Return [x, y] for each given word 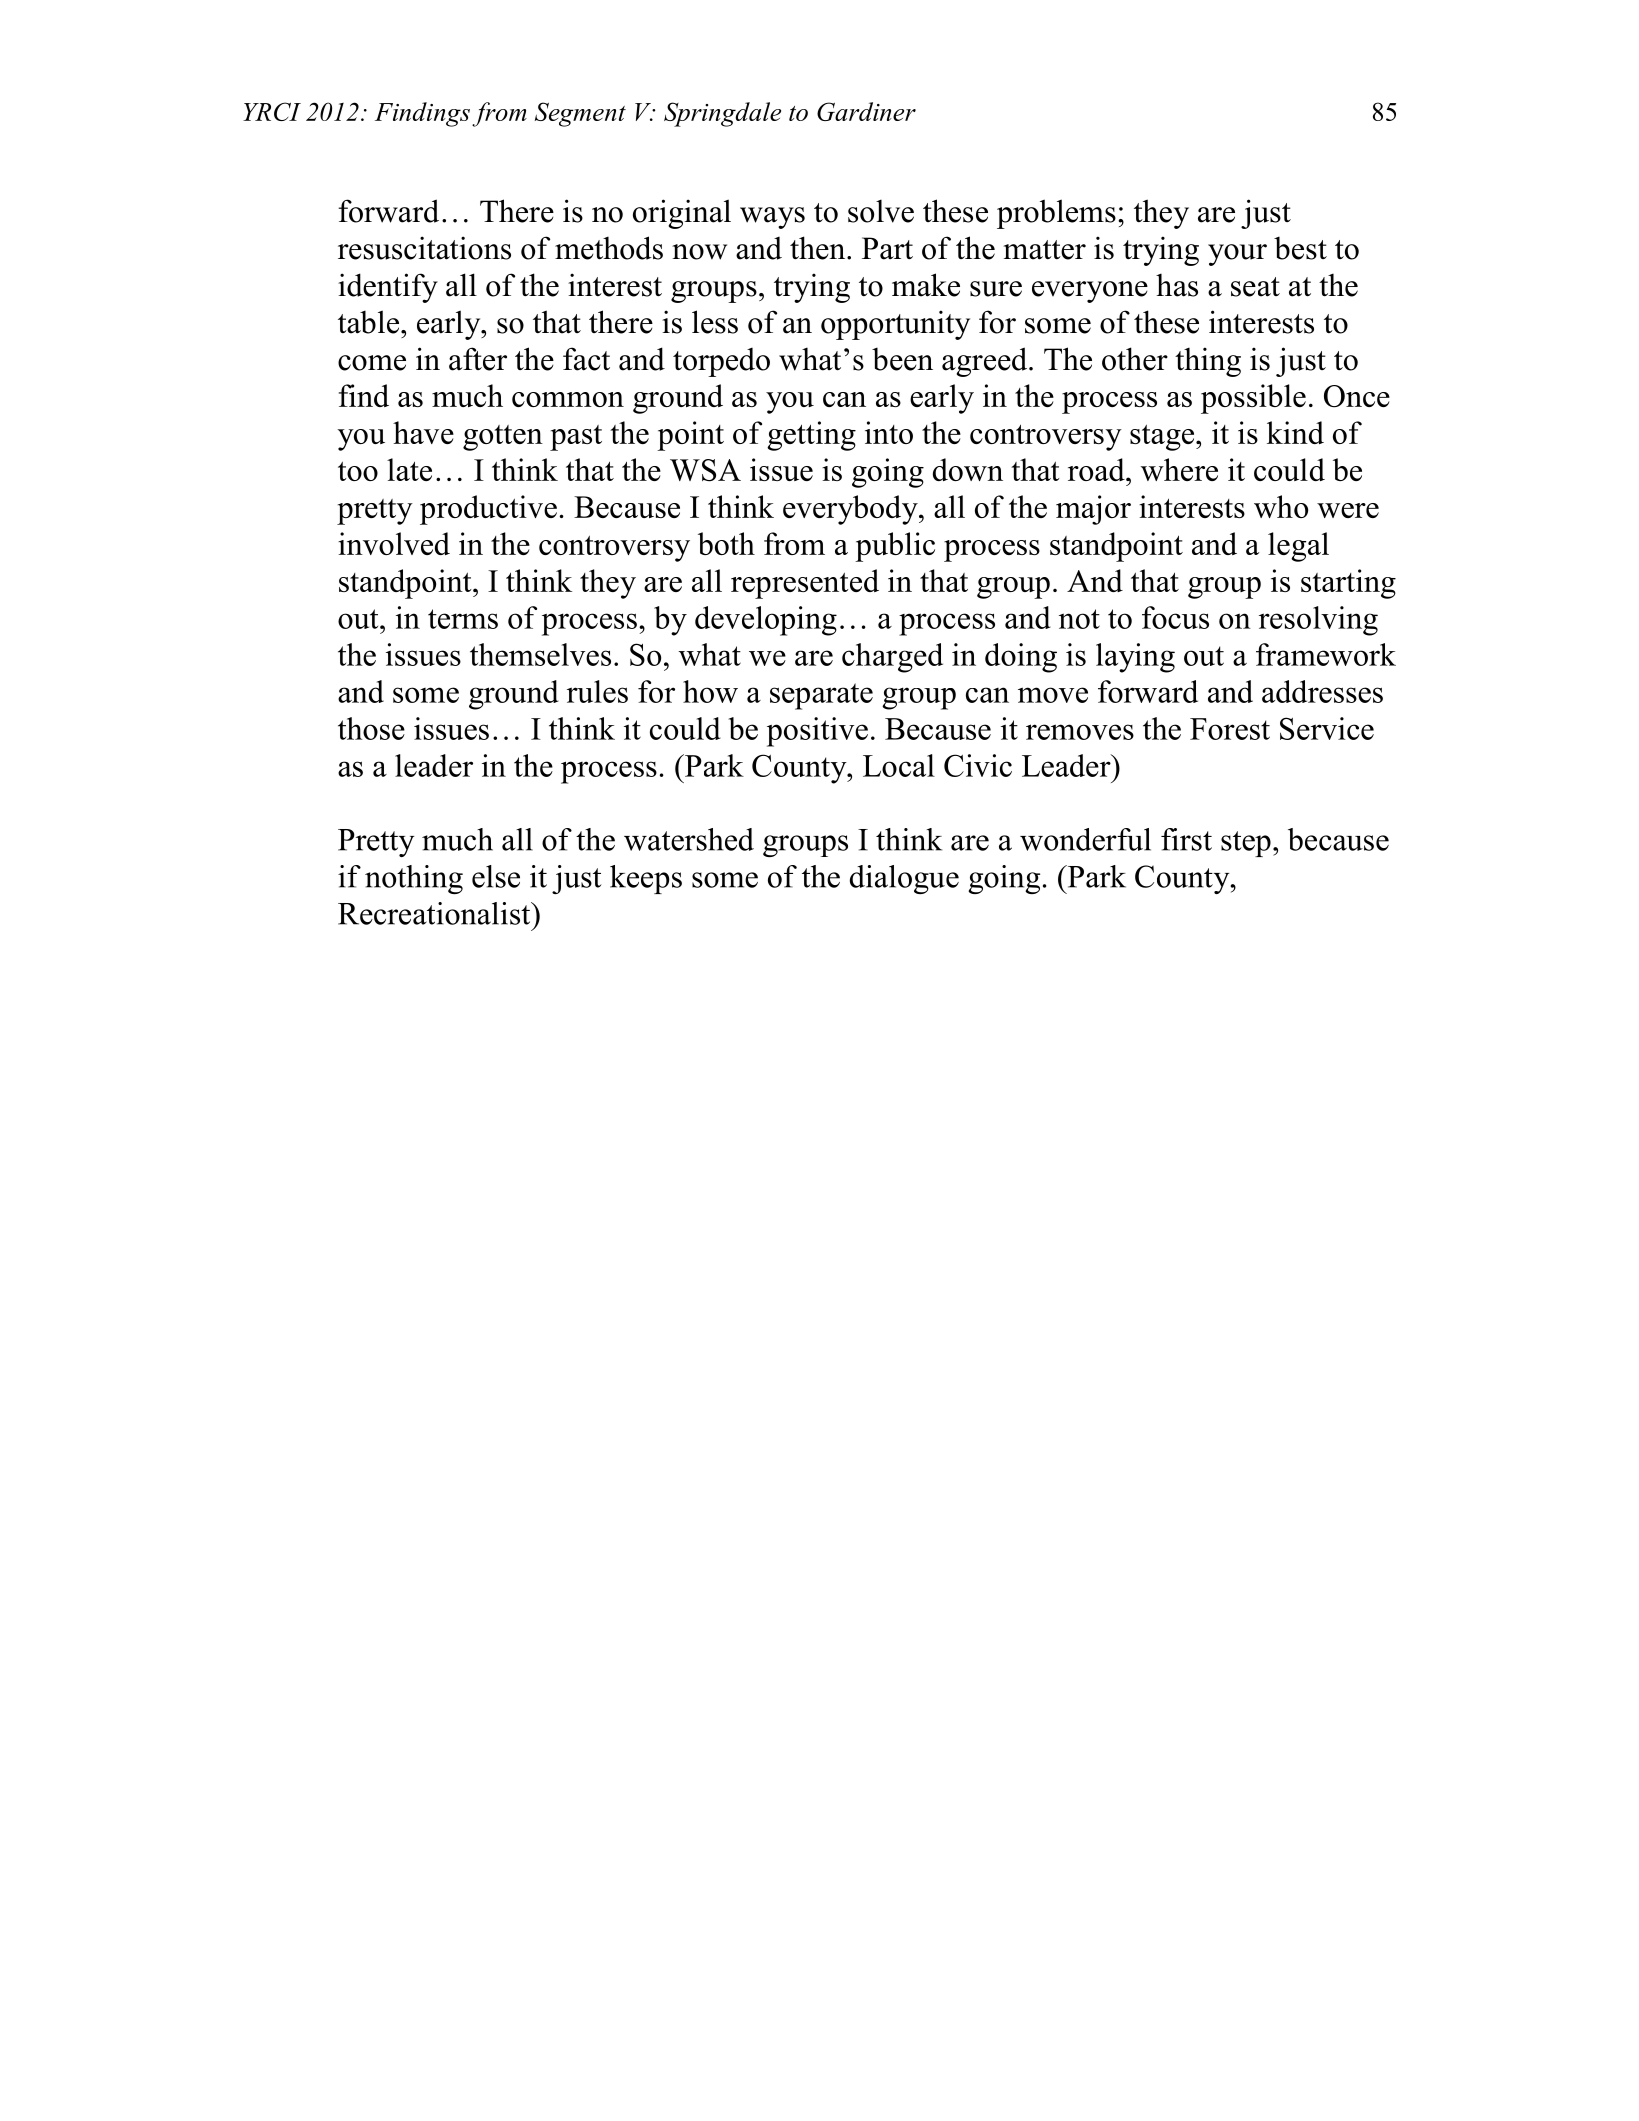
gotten [503, 438]
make [926, 285]
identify [388, 288]
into [889, 432]
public [895, 547]
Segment [580, 114]
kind [1295, 432]
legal [1298, 547]
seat [1255, 287]
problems [1056, 214]
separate [821, 696]
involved [394, 543]
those [371, 728]
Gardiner [866, 111]
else [496, 876]
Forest [1230, 729]
